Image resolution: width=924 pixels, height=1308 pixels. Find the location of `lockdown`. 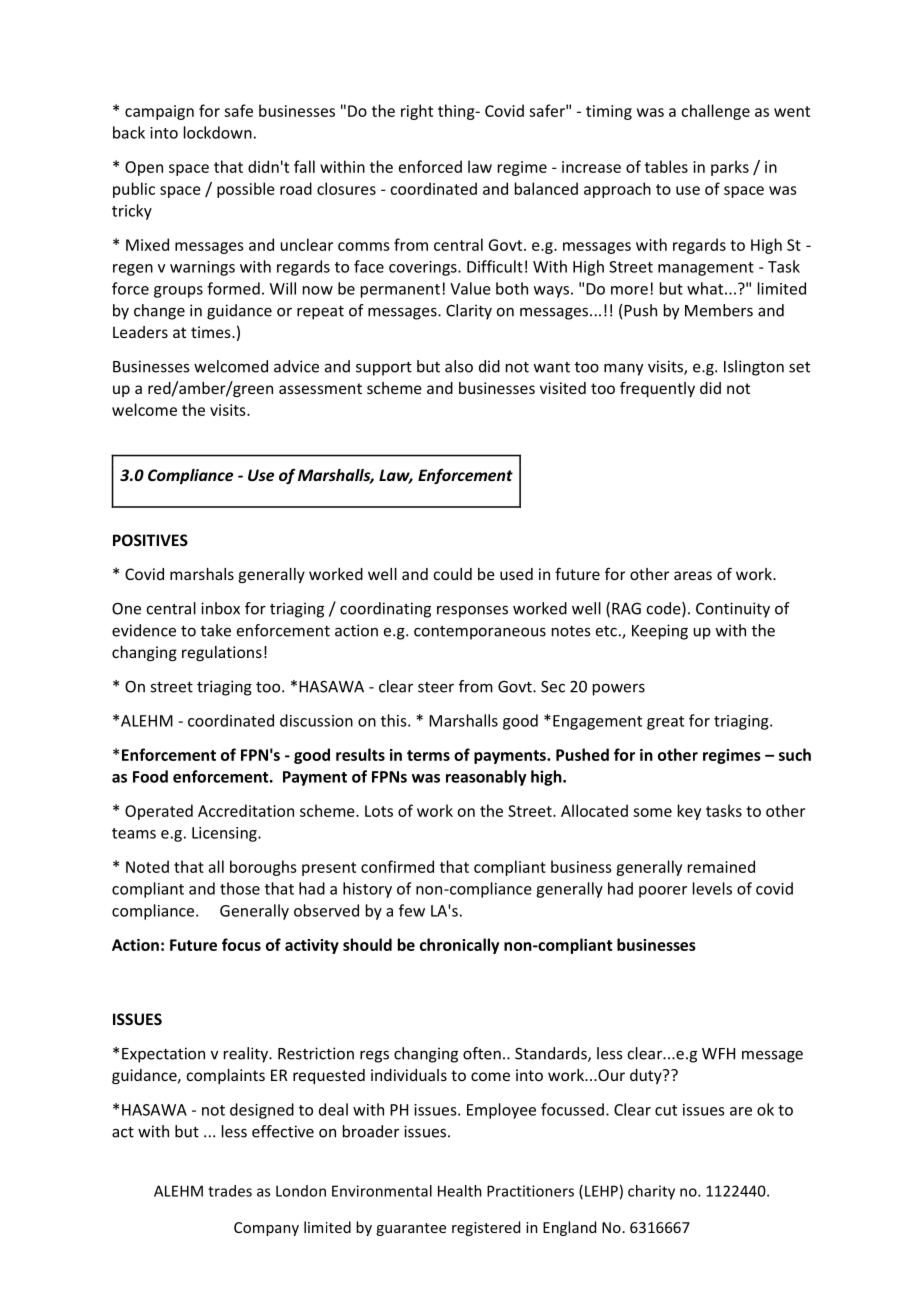

lockdown is located at coordinates (218, 132).
